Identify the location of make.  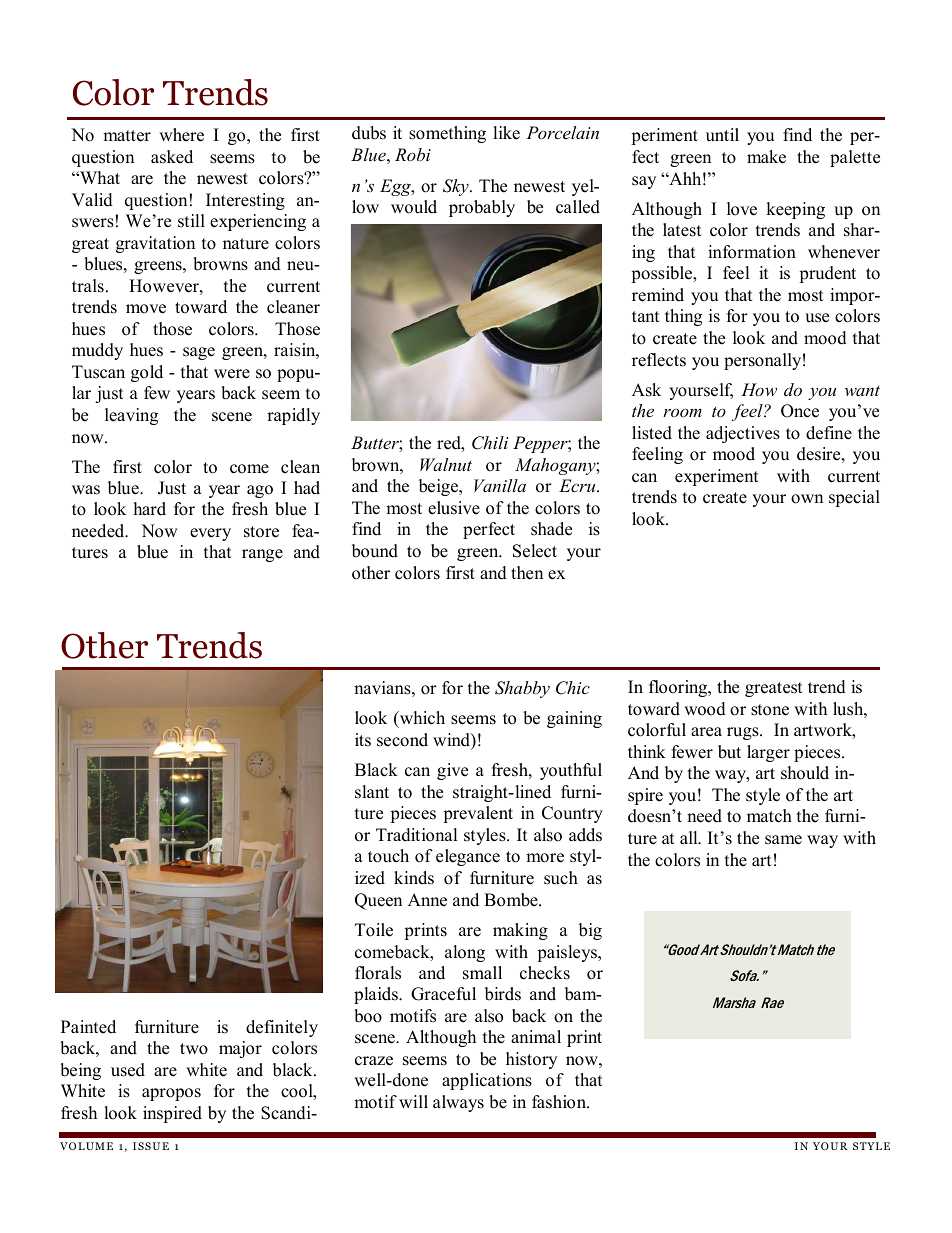
(766, 157).
